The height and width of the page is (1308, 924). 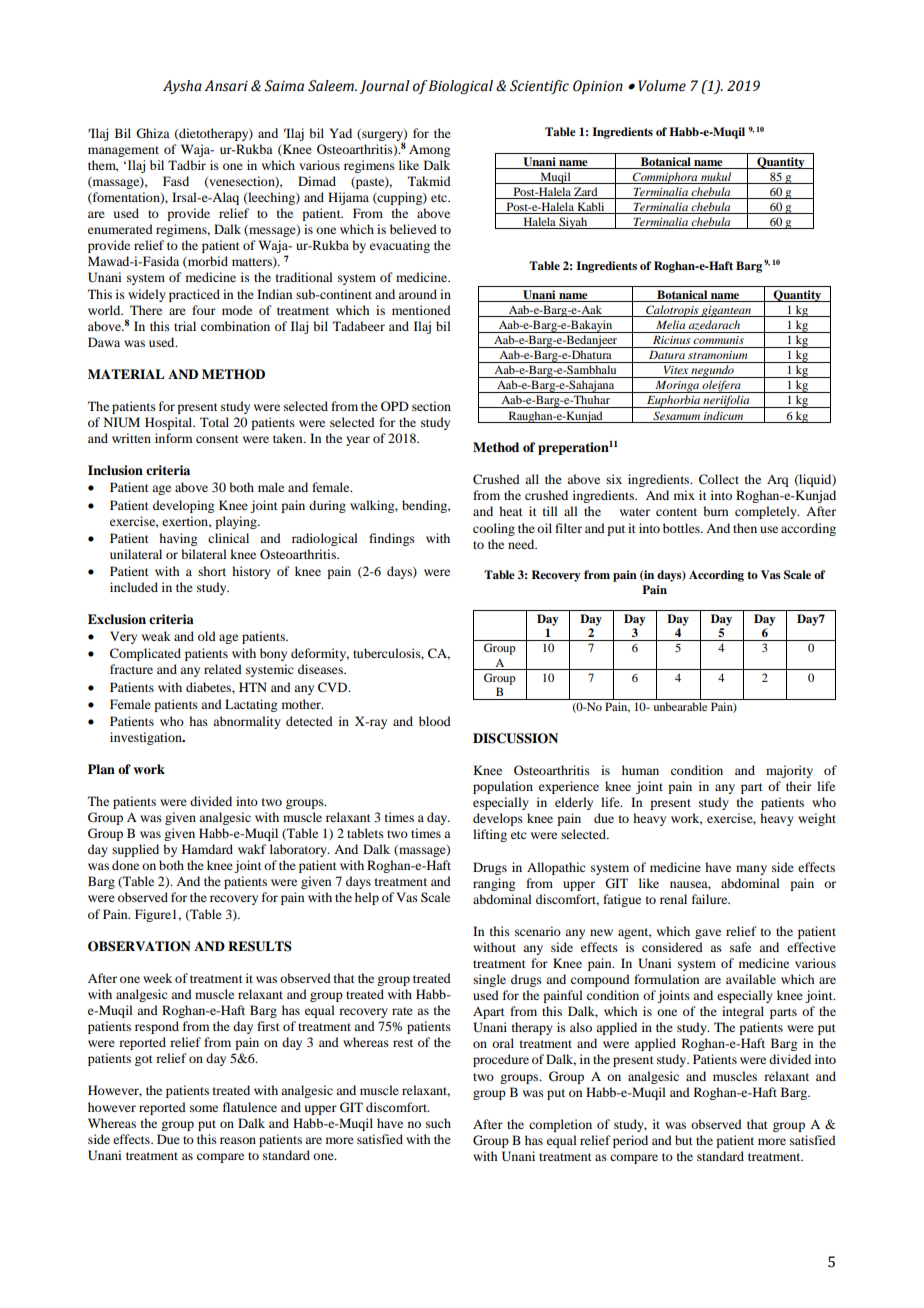 I want to click on some, so click(x=204, y=1108).
